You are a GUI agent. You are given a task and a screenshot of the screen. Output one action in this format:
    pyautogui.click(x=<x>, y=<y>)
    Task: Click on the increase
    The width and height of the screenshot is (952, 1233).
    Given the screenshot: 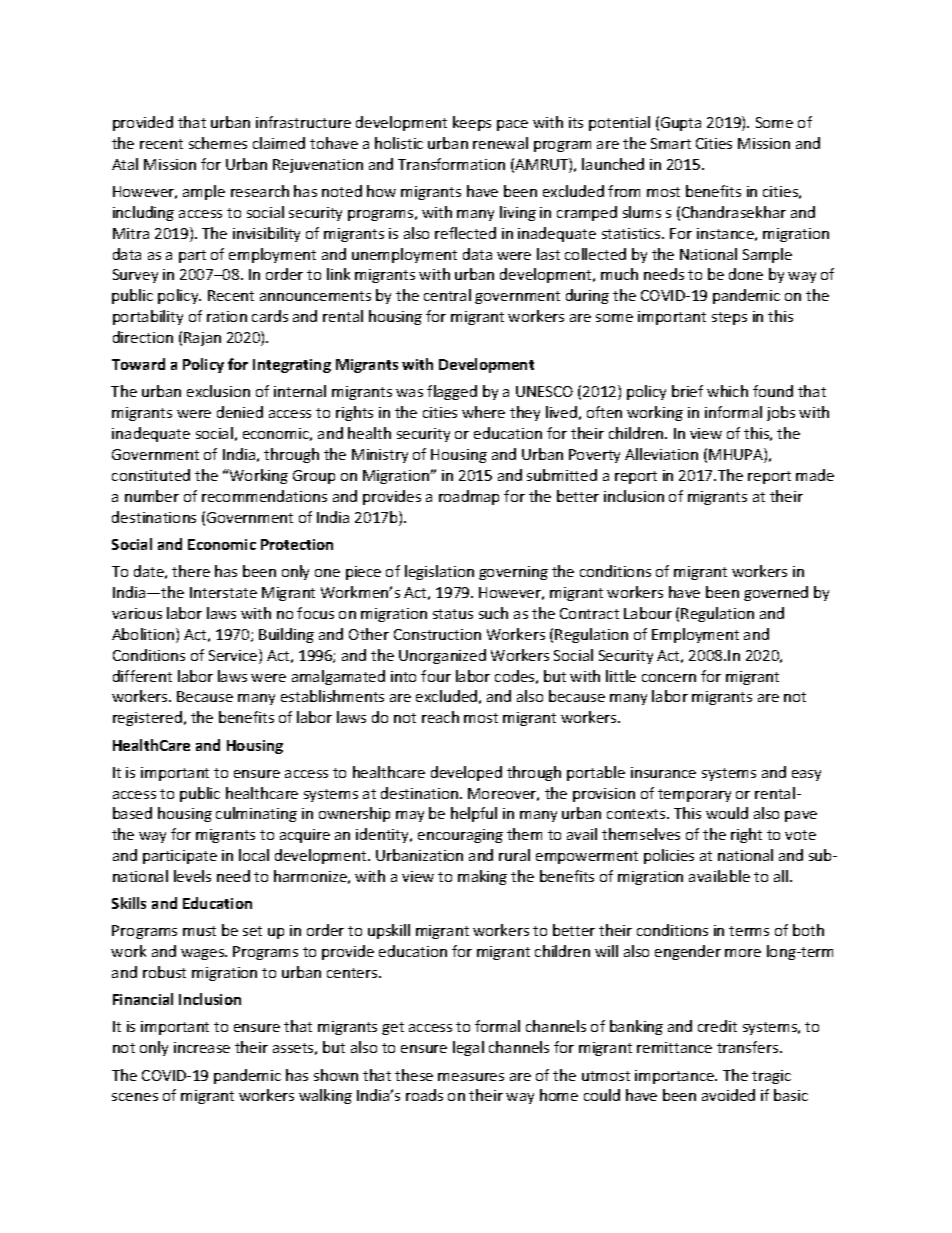 What is the action you would take?
    pyautogui.click(x=202, y=1047)
